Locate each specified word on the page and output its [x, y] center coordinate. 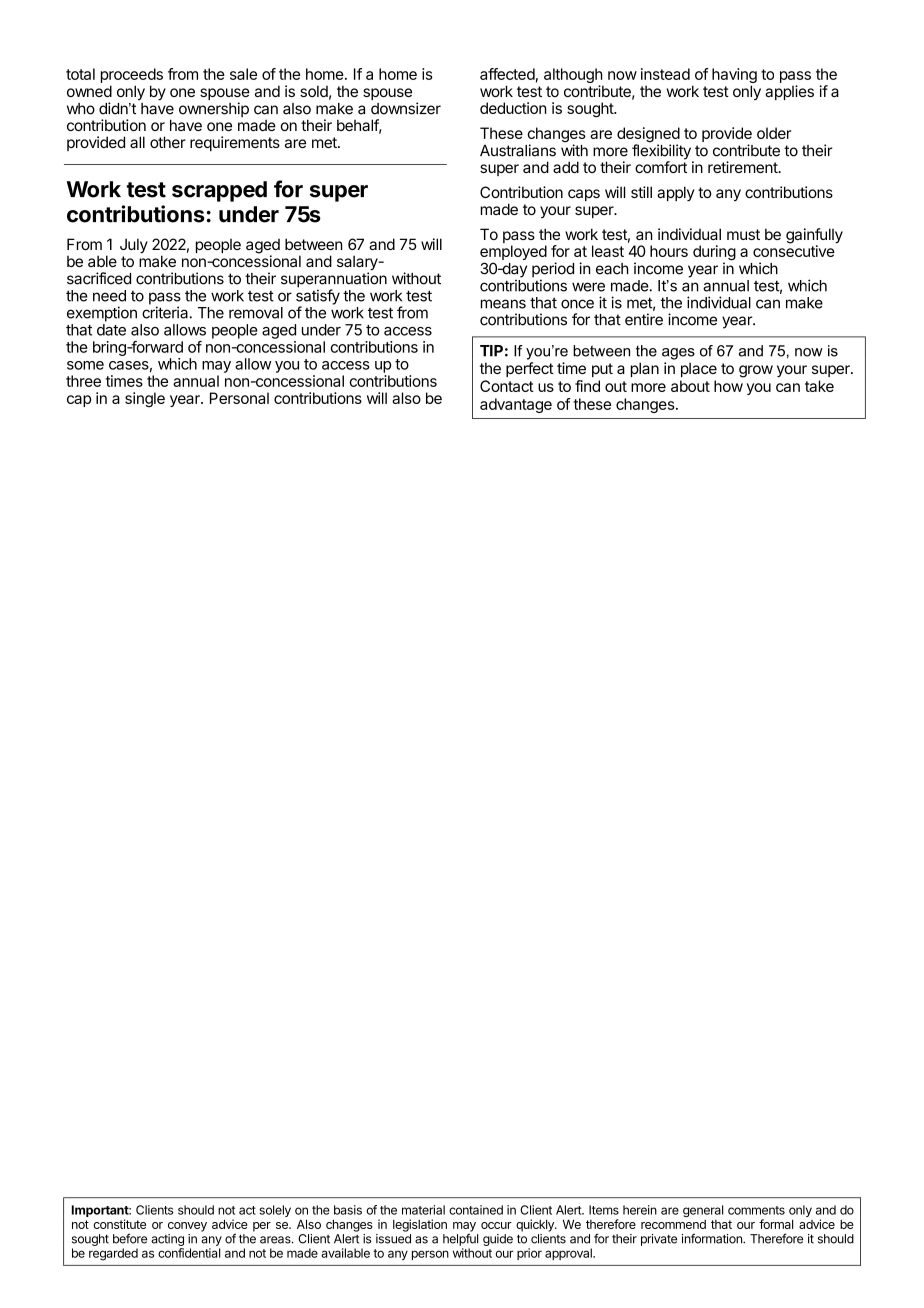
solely [275, 1211]
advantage [516, 405]
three [83, 381]
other [168, 142]
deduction [513, 108]
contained [476, 1210]
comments [756, 1210]
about [690, 386]
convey [187, 1227]
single [145, 399]
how [728, 386]
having [734, 77]
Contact [507, 386]
